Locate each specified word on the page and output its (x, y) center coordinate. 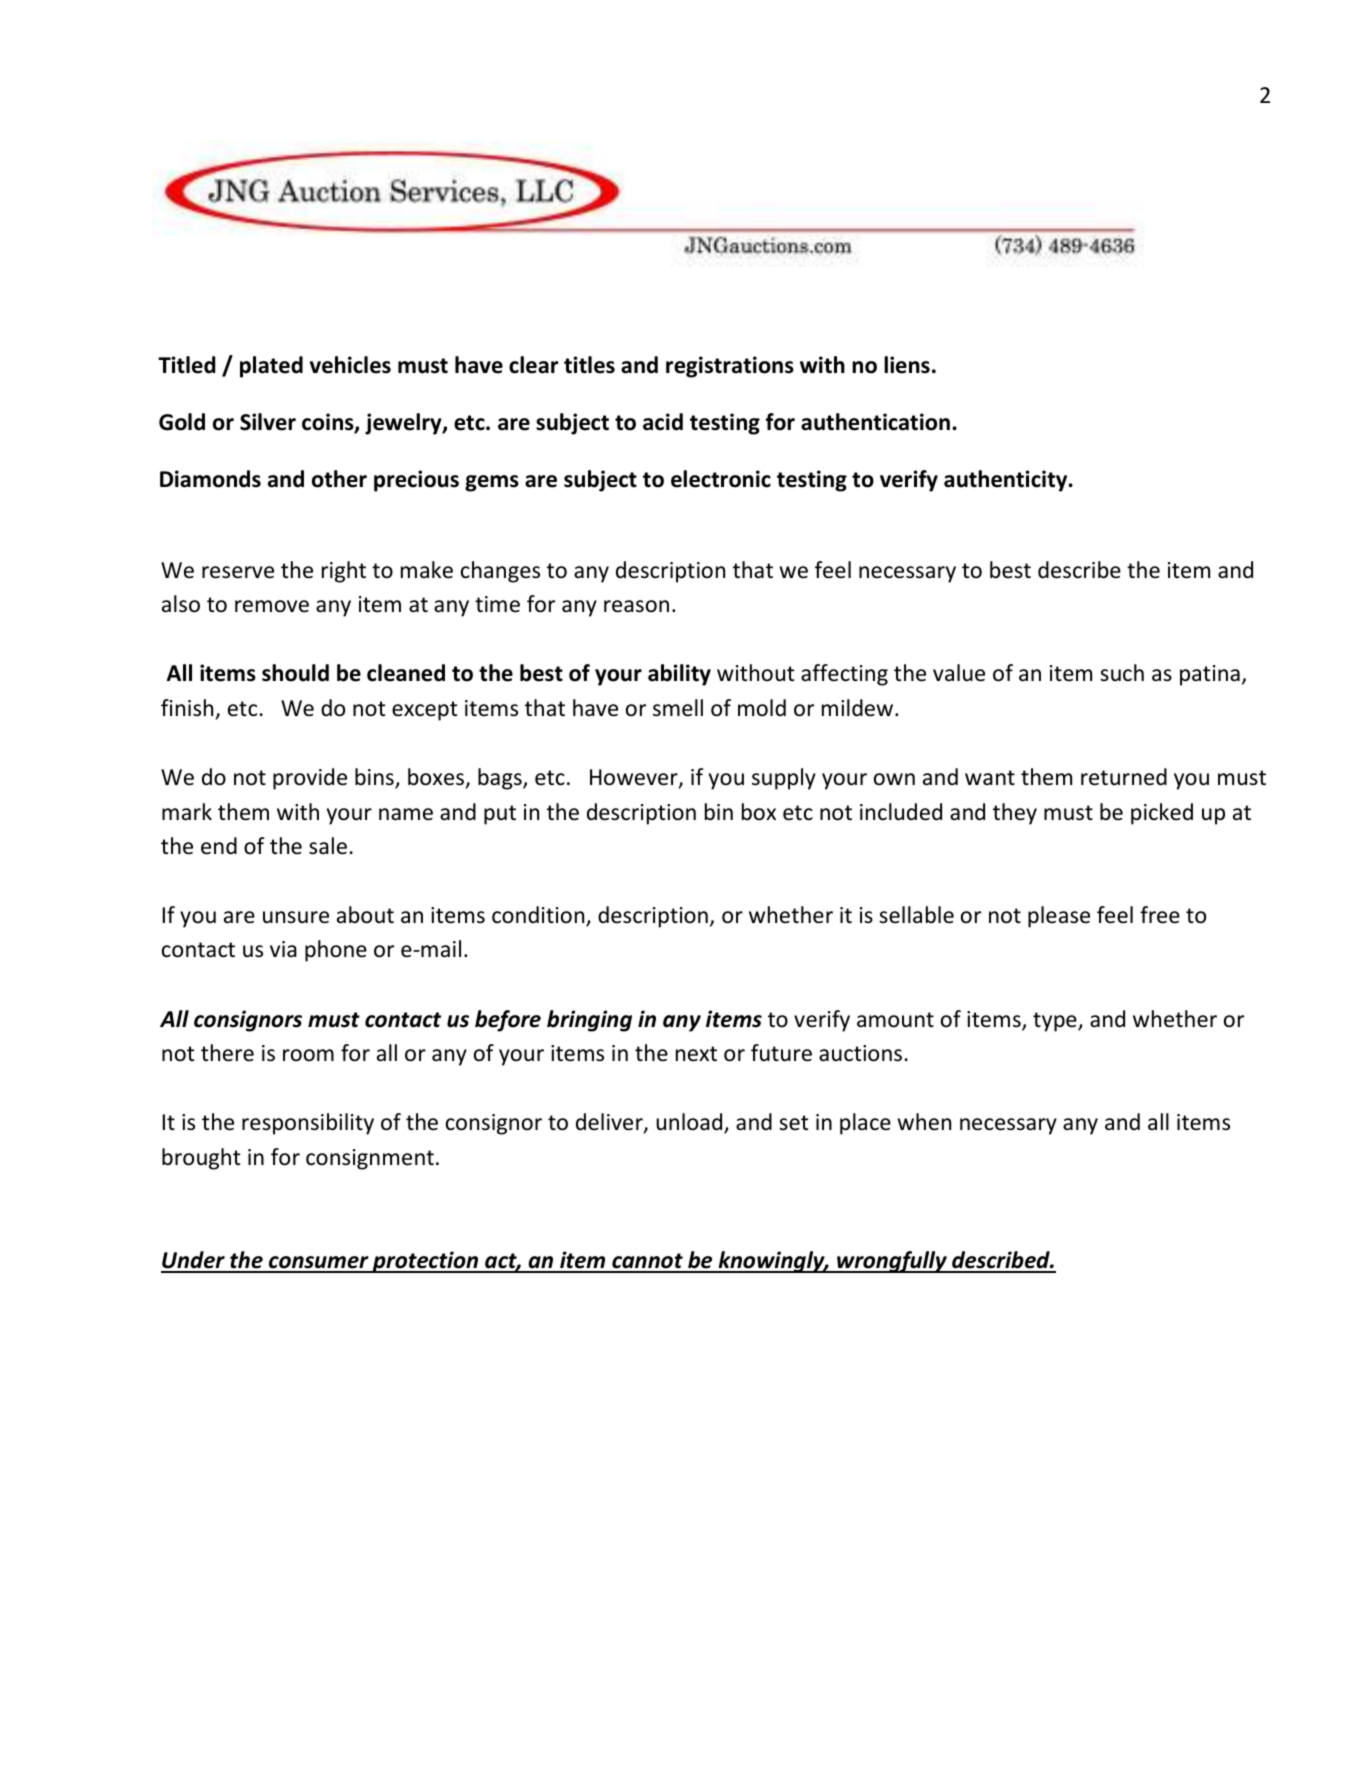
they (1015, 814)
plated (271, 367)
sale (328, 846)
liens (907, 365)
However (635, 778)
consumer (319, 1264)
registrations (730, 367)
